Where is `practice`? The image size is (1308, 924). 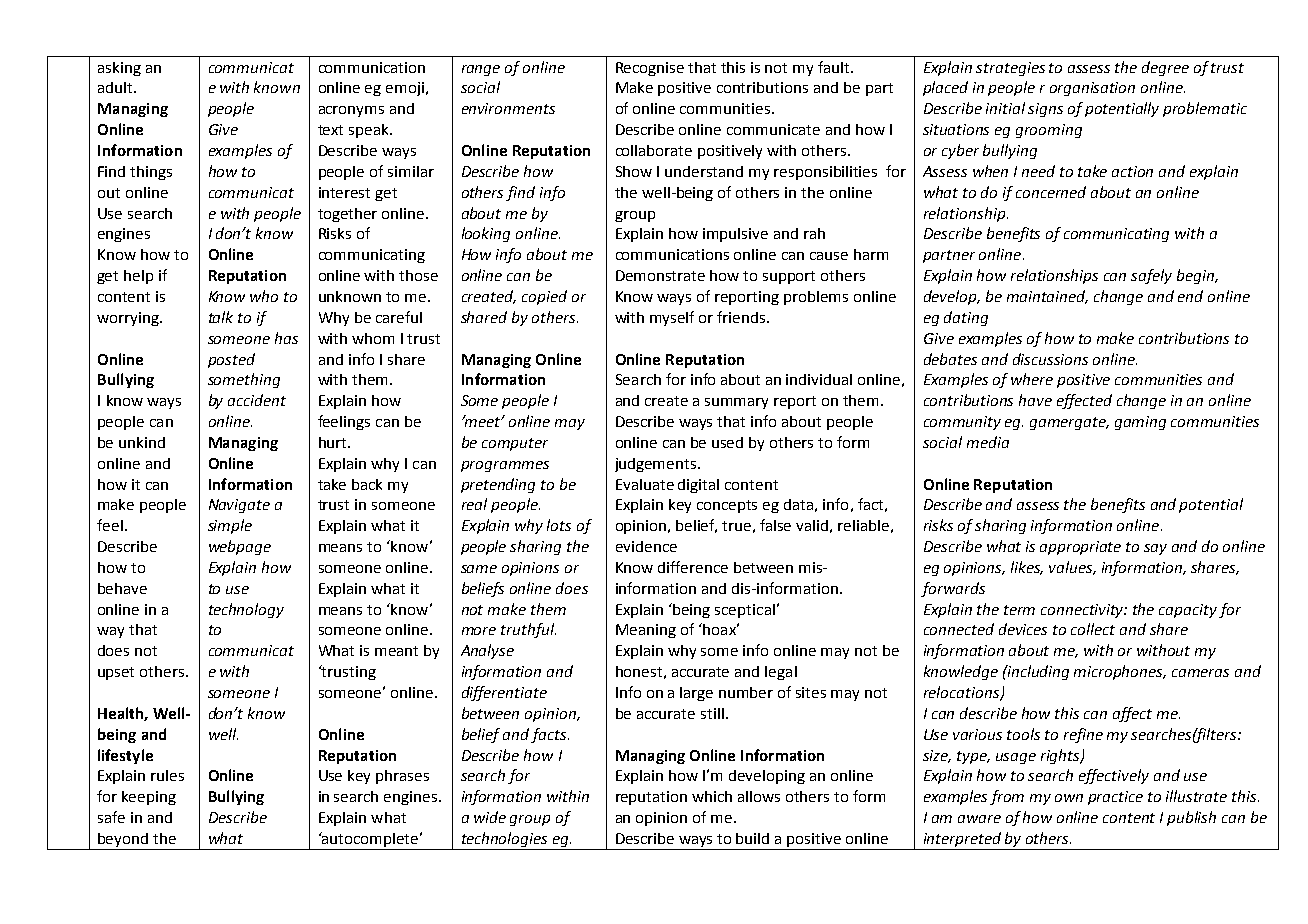
practice is located at coordinates (1115, 798).
